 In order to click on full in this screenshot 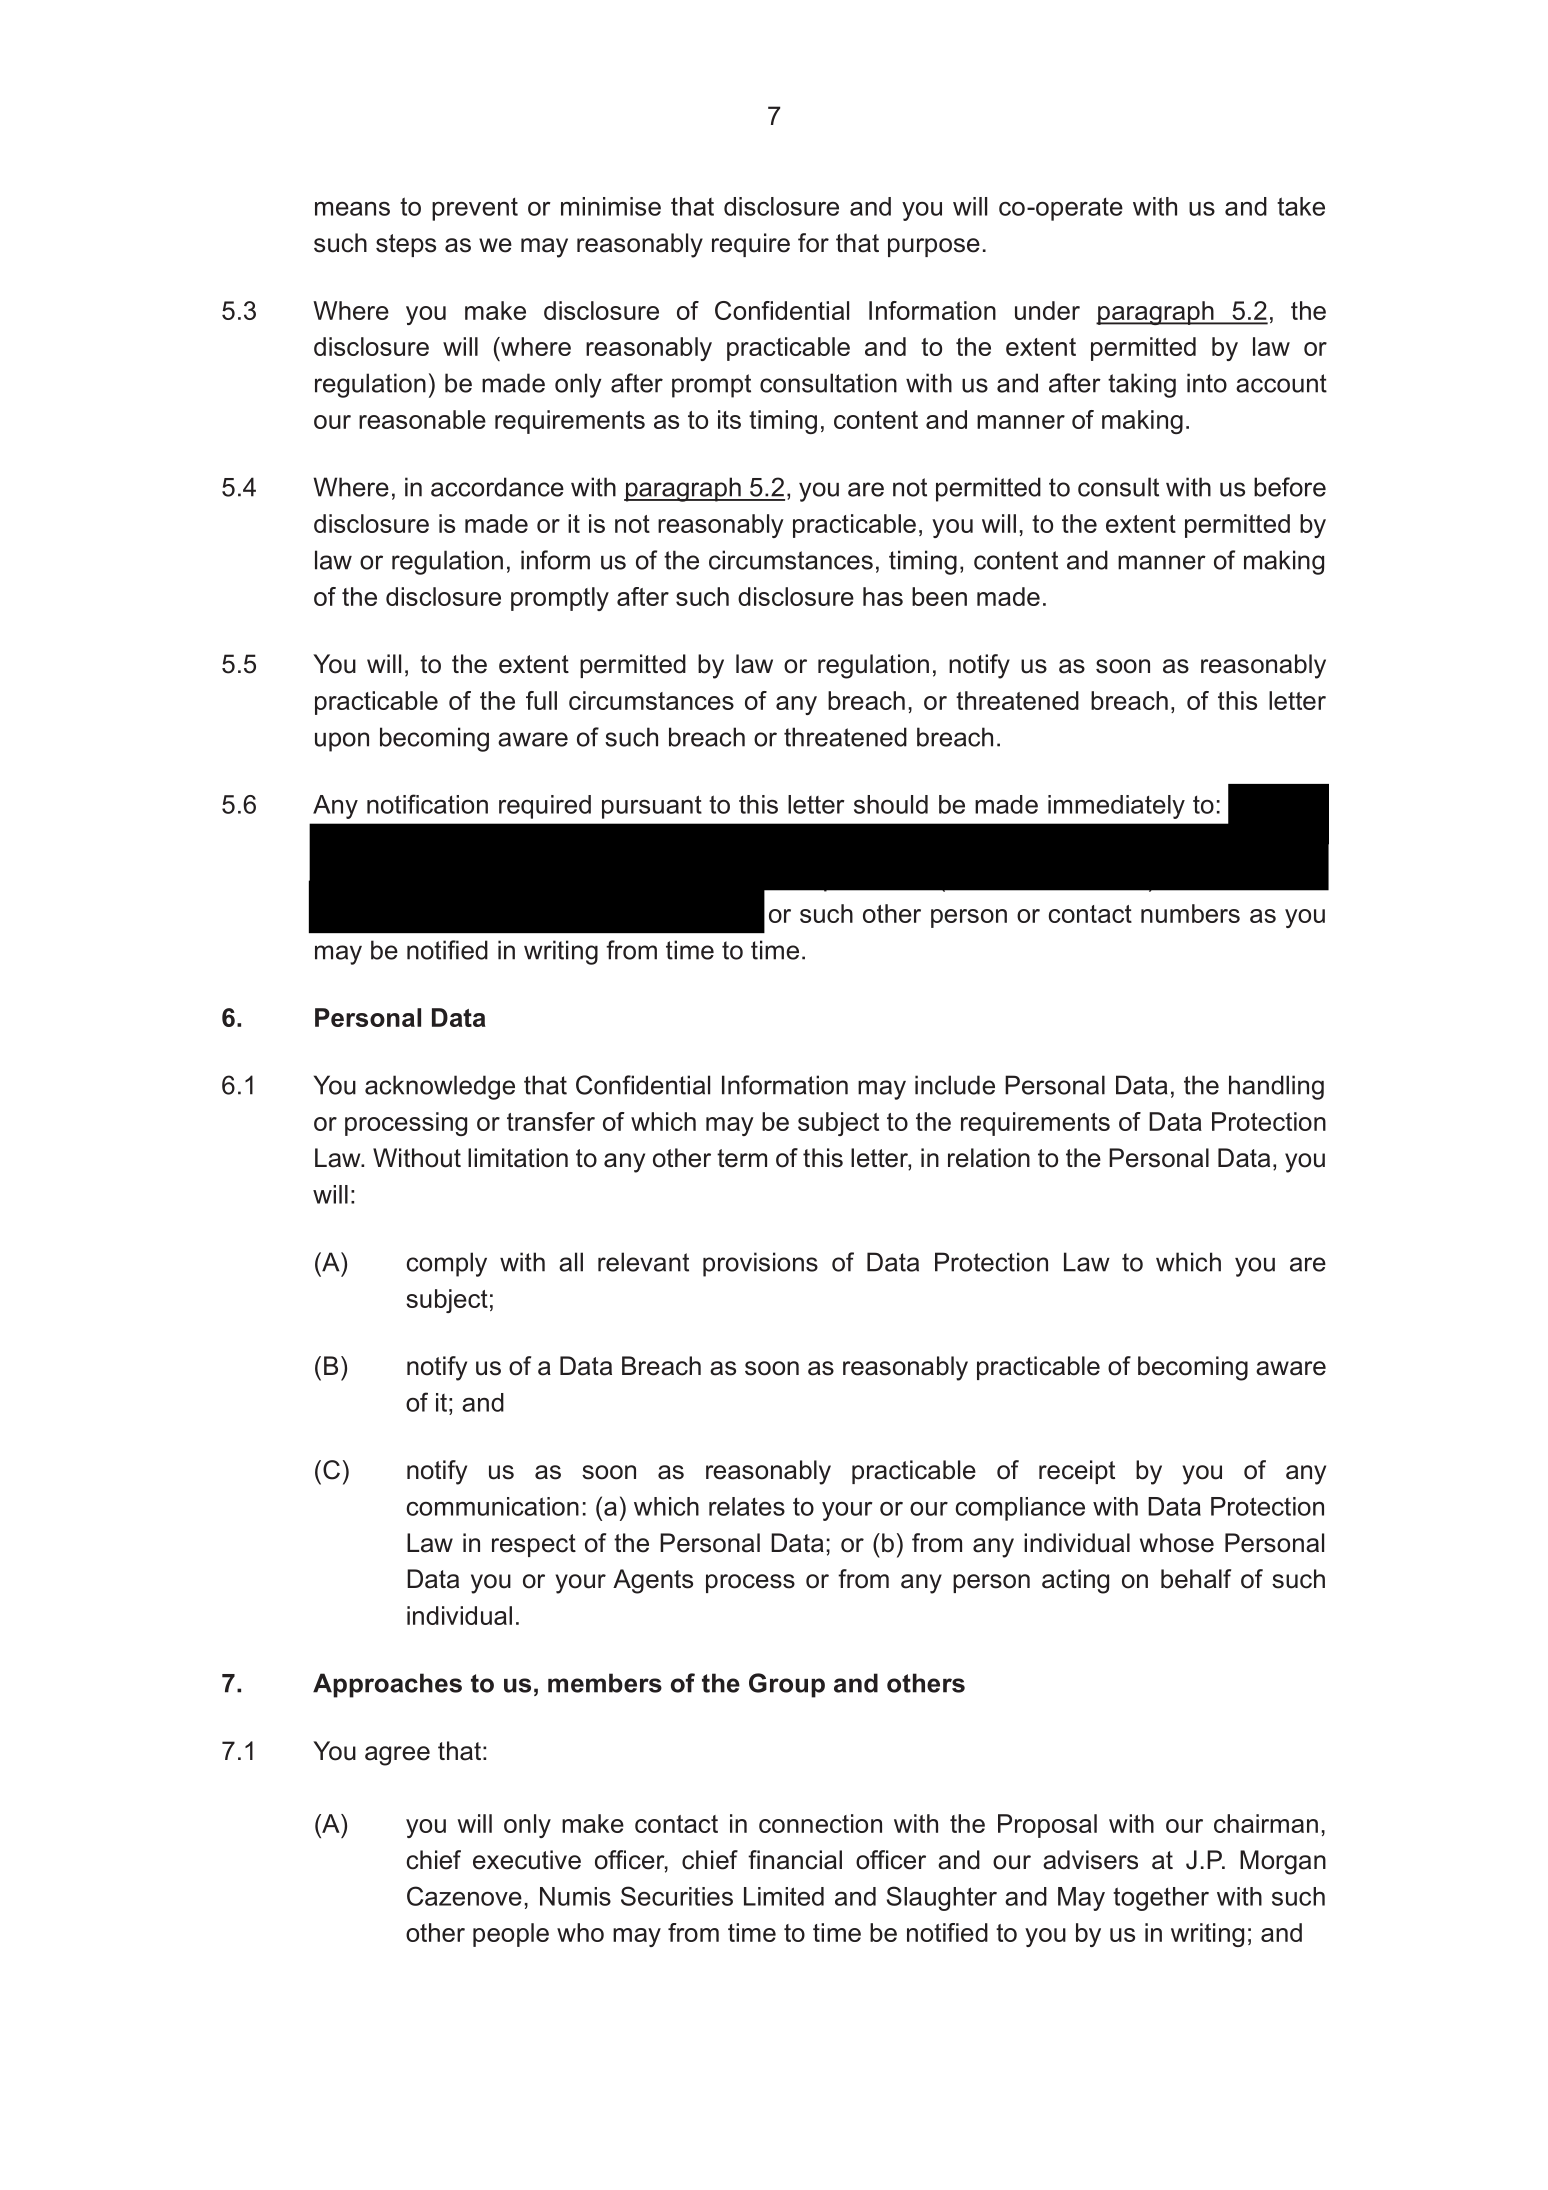, I will do `click(541, 700)`.
